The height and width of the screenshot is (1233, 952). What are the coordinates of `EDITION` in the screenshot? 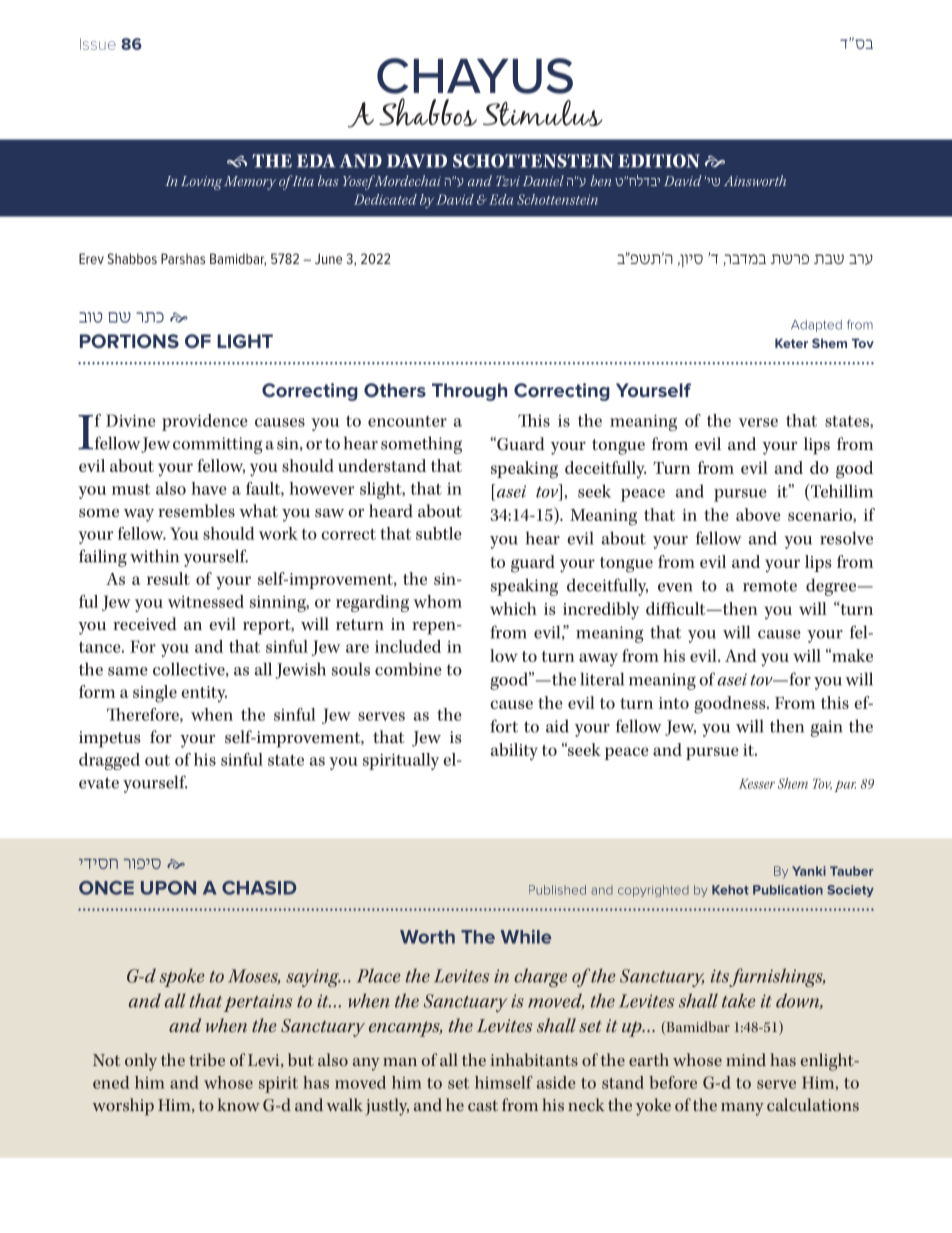 It's located at (659, 161).
